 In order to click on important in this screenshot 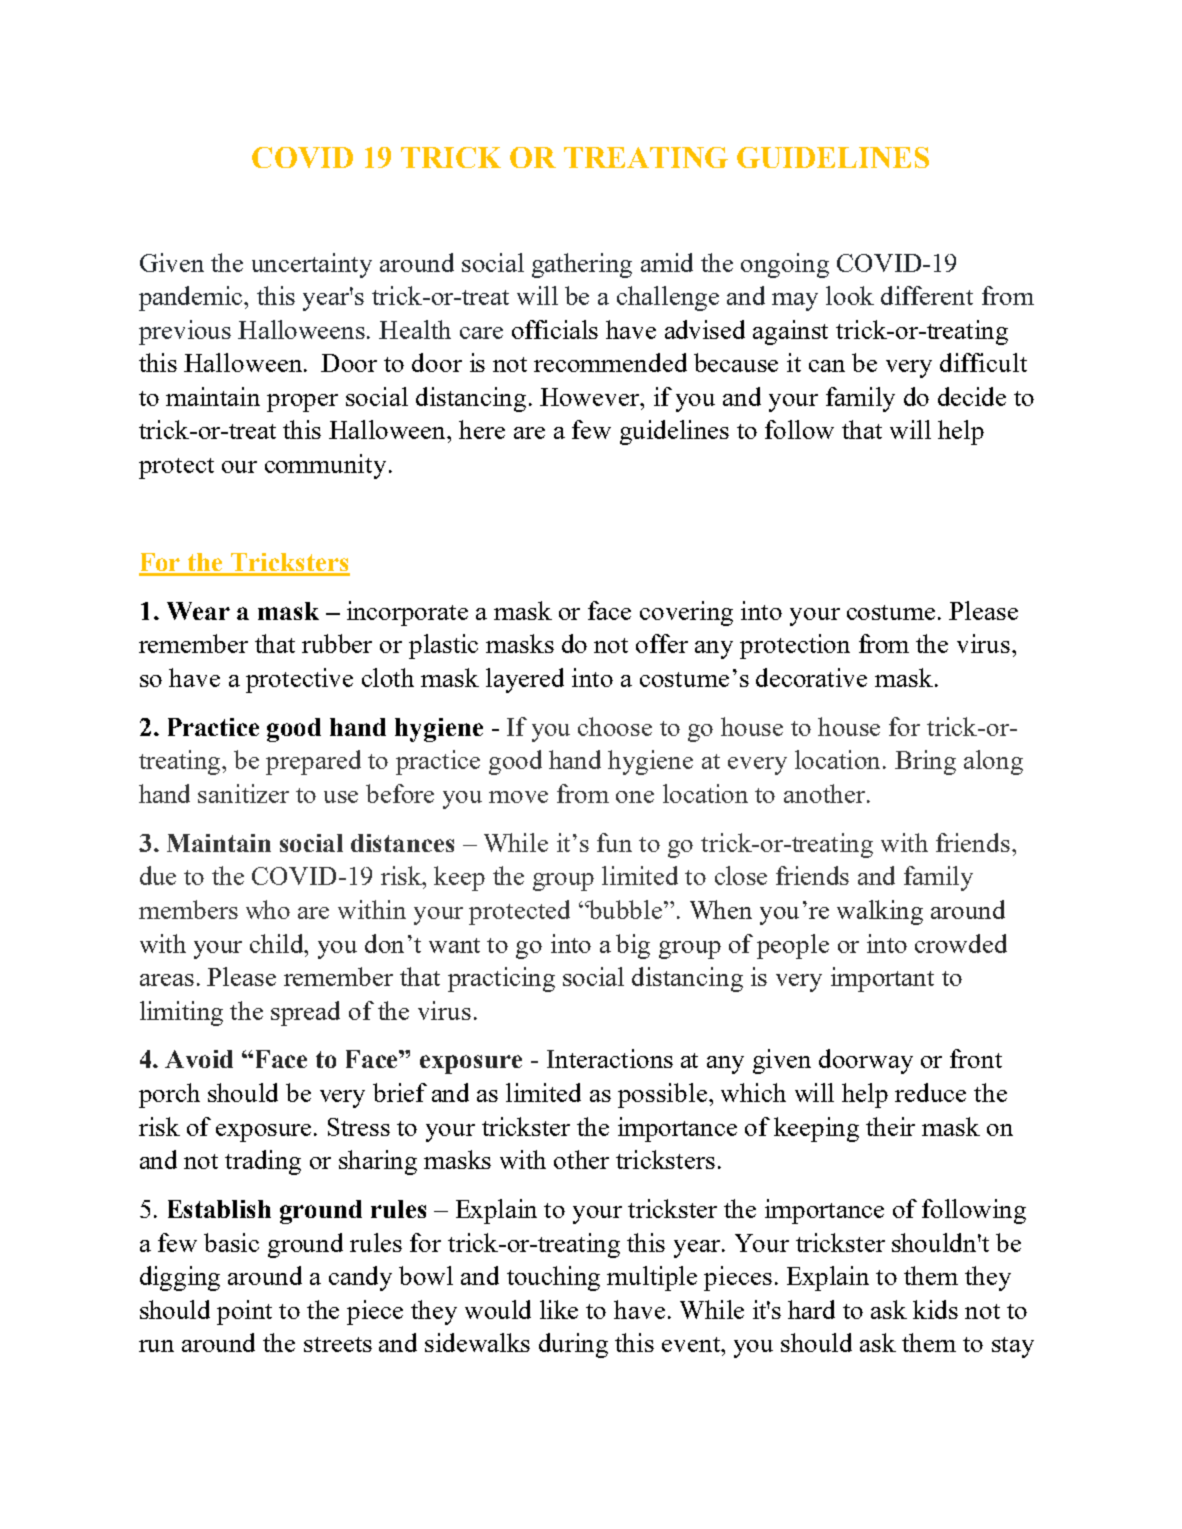, I will do `click(882, 979)`.
